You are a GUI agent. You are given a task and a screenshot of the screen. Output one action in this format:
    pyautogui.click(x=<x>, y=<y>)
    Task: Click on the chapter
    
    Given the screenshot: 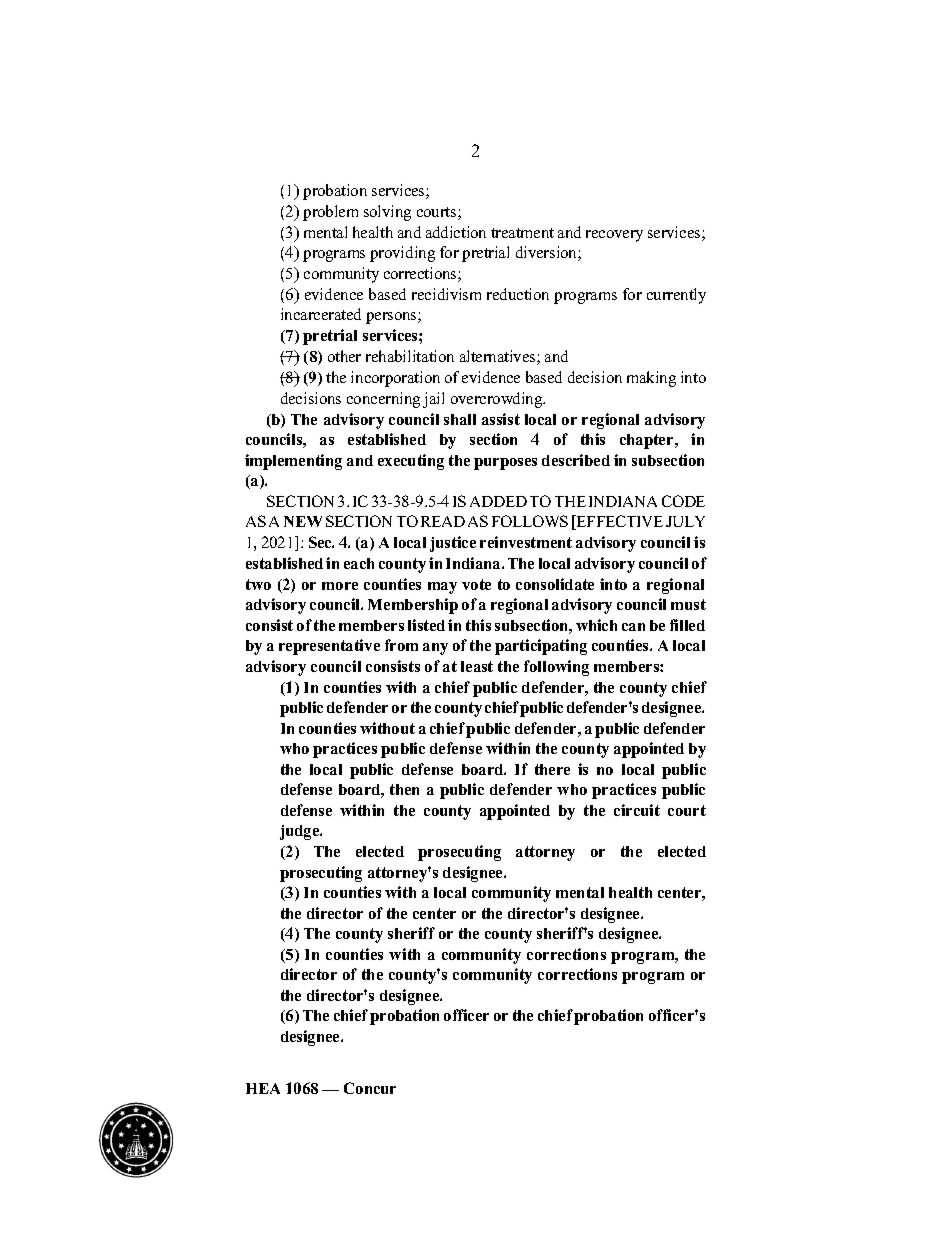 What is the action you would take?
    pyautogui.click(x=648, y=441)
